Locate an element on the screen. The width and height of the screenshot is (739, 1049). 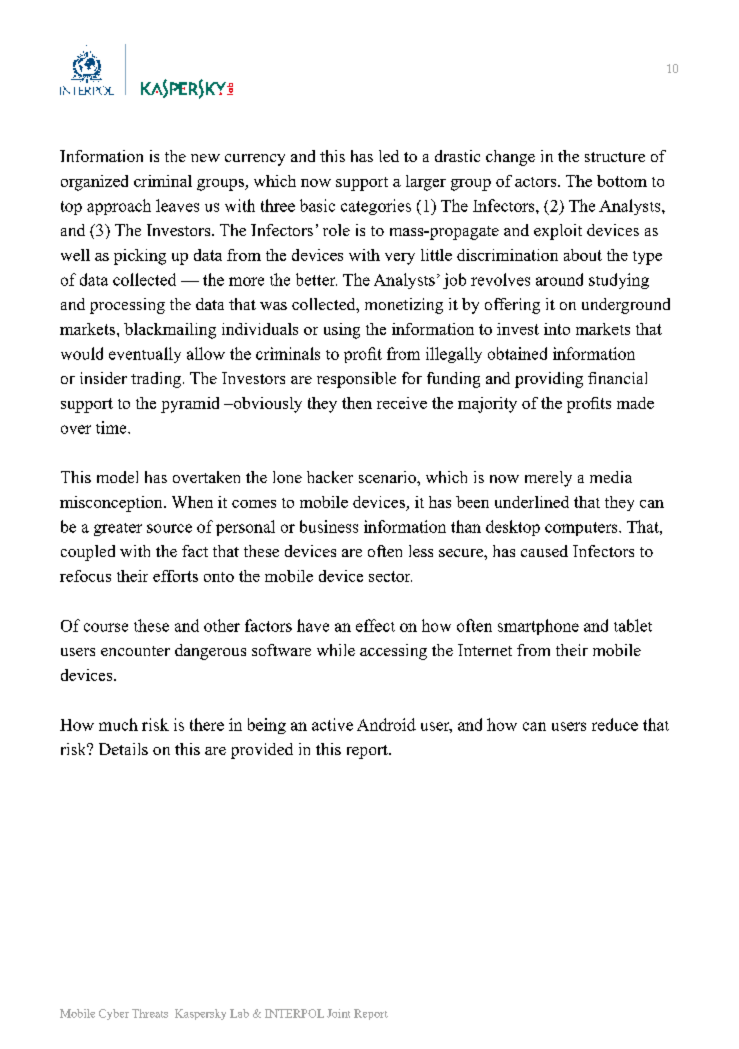
sector is located at coordinates (390, 576).
